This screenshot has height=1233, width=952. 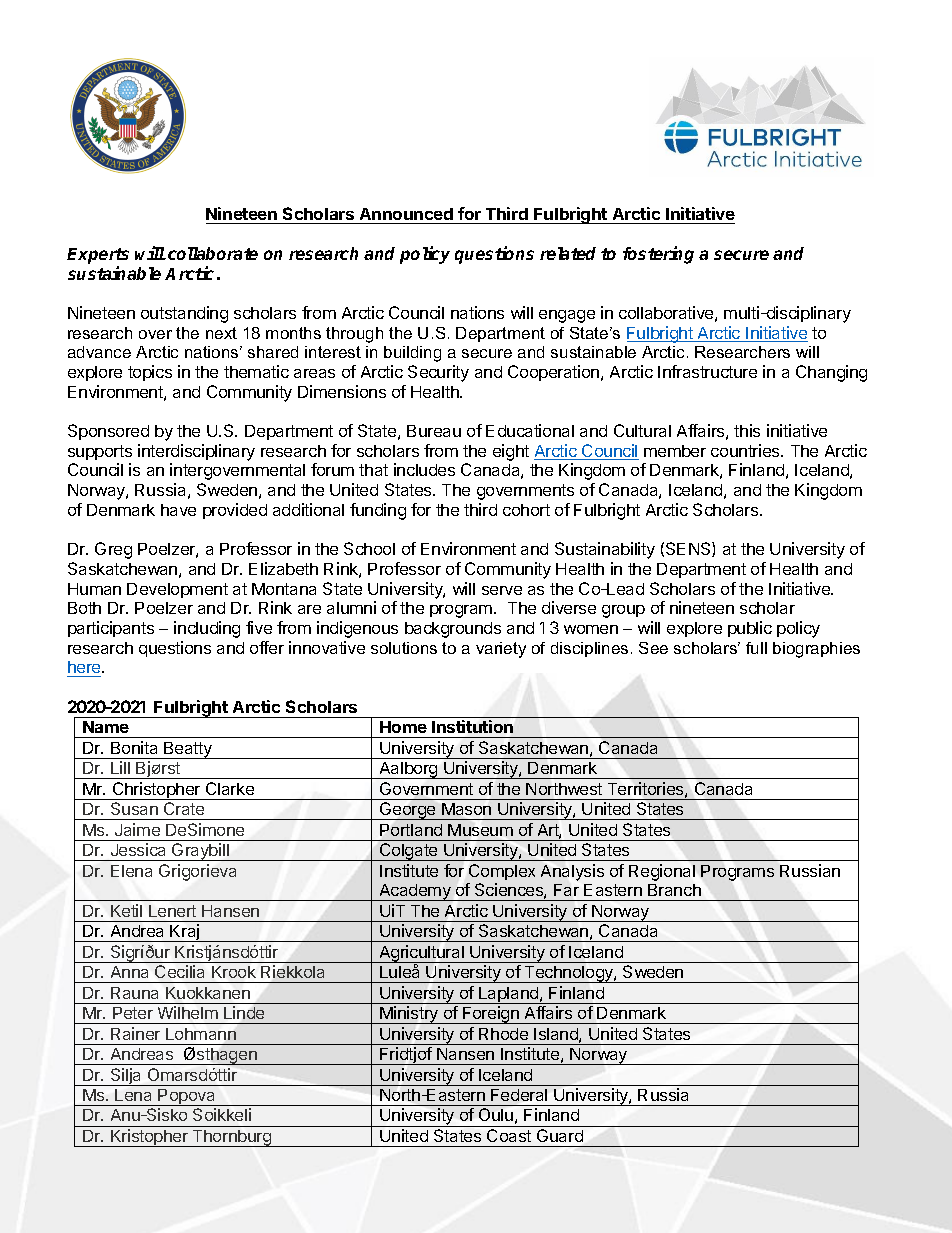 What do you see at coordinates (746, 450) in the screenshot?
I see `countries` at bounding box center [746, 450].
